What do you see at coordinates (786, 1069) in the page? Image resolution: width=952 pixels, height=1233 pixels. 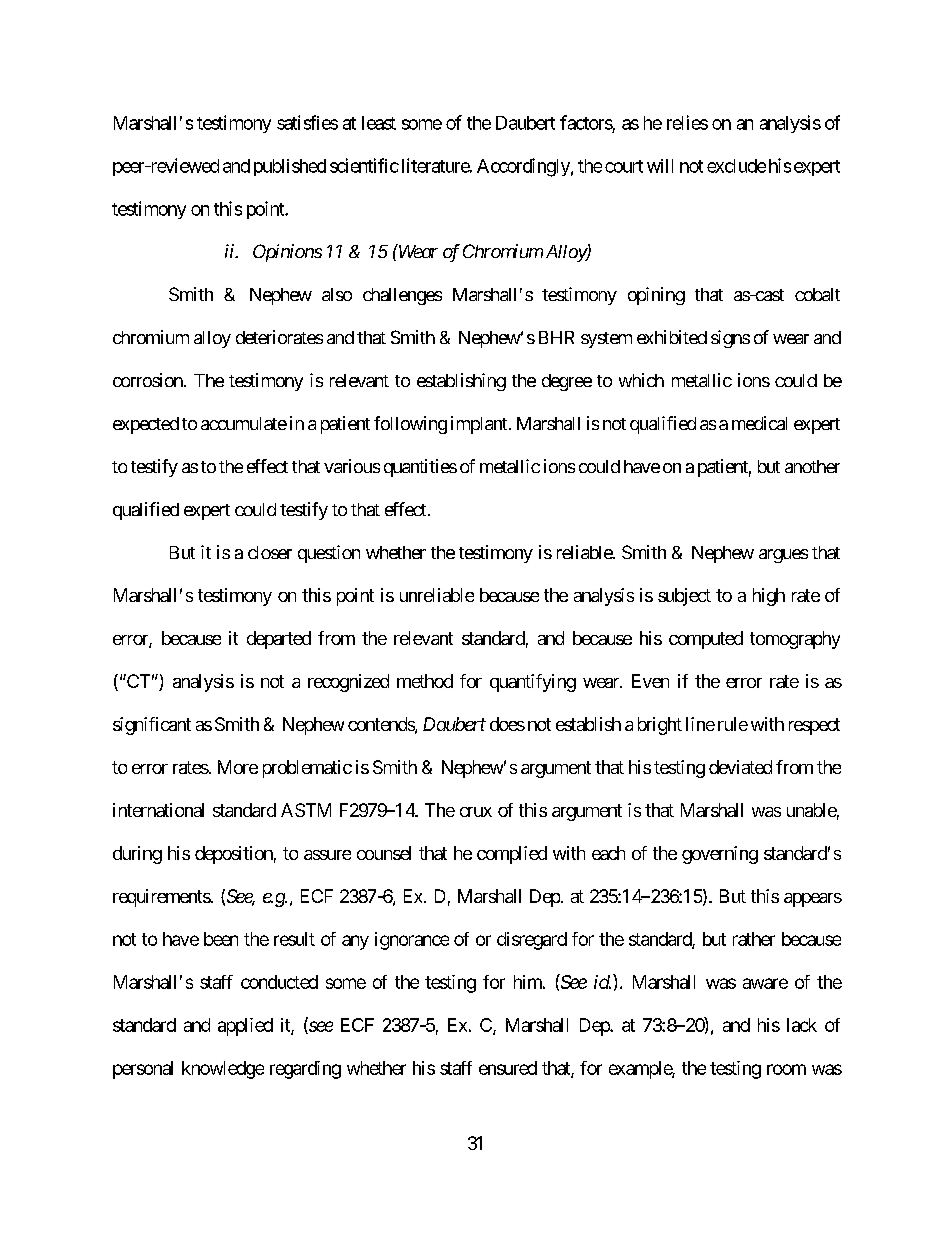 I see `room` at bounding box center [786, 1069].
